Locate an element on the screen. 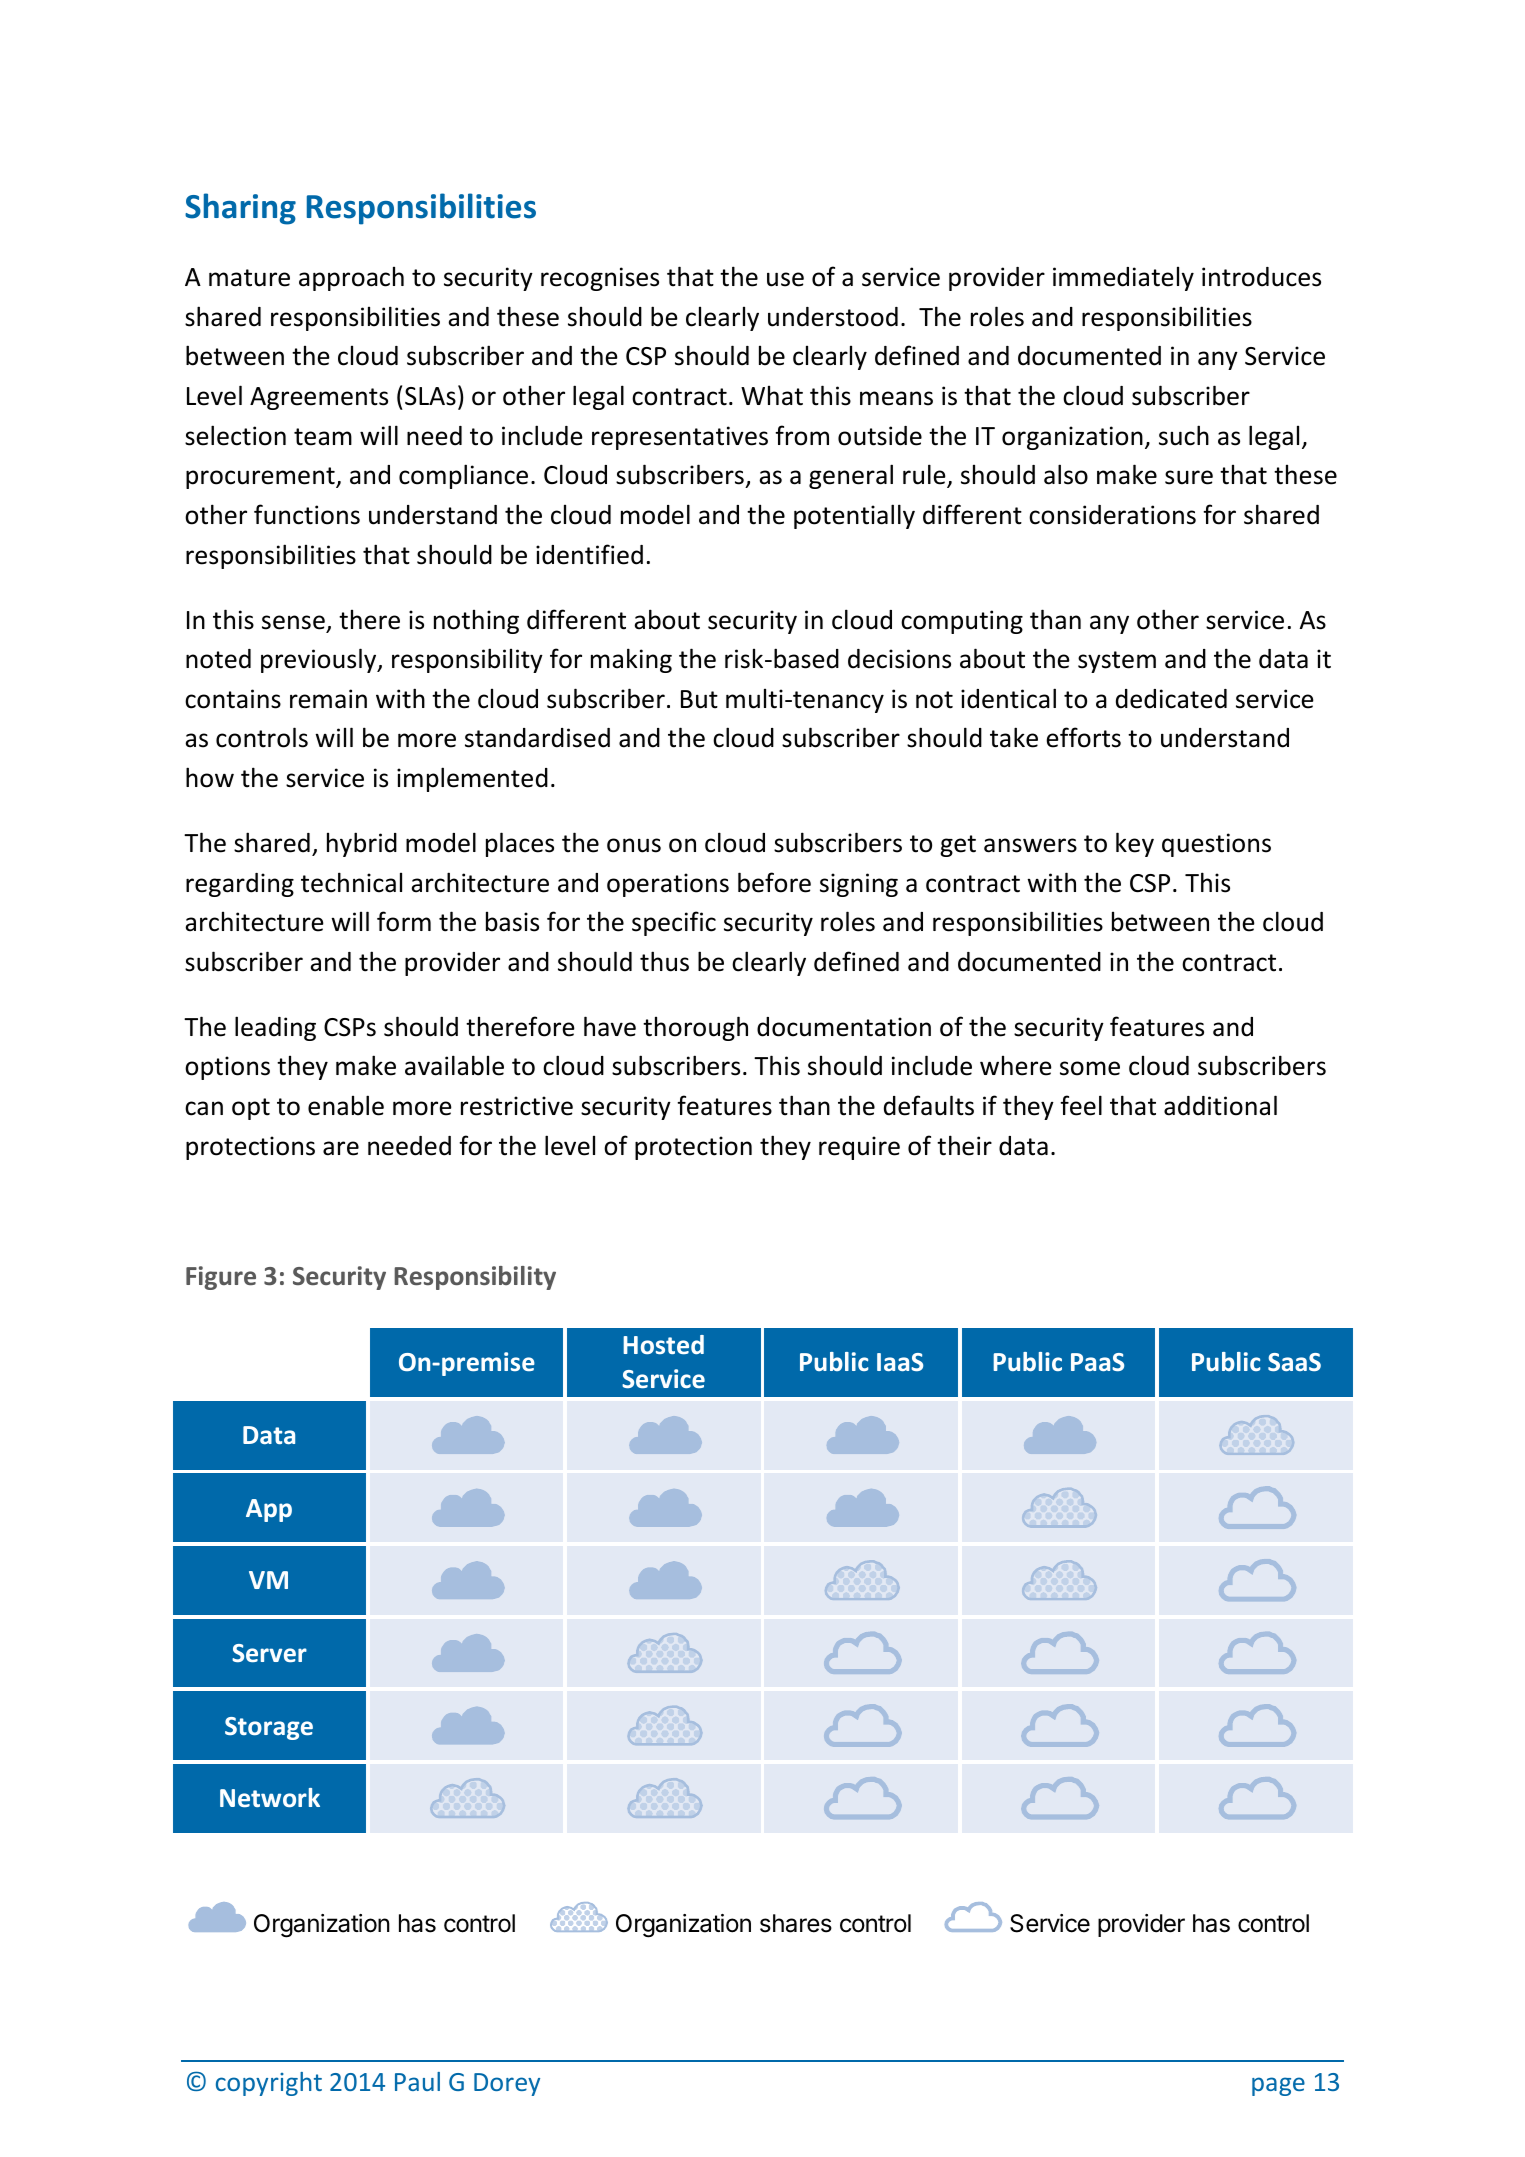  use is located at coordinates (785, 279).
